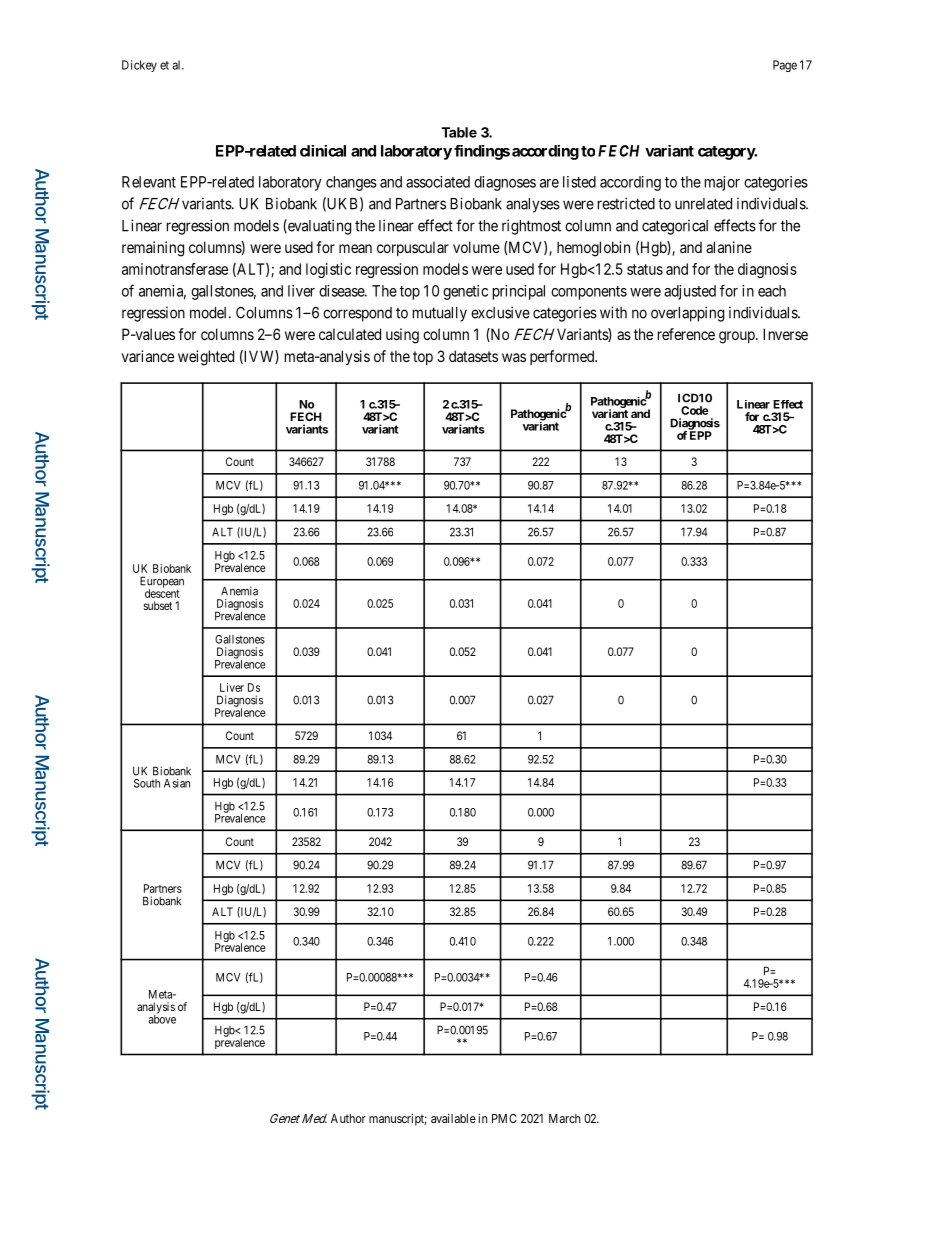 This document has height=1233, width=952. What do you see at coordinates (157, 605) in the document?
I see `subset` at bounding box center [157, 605].
